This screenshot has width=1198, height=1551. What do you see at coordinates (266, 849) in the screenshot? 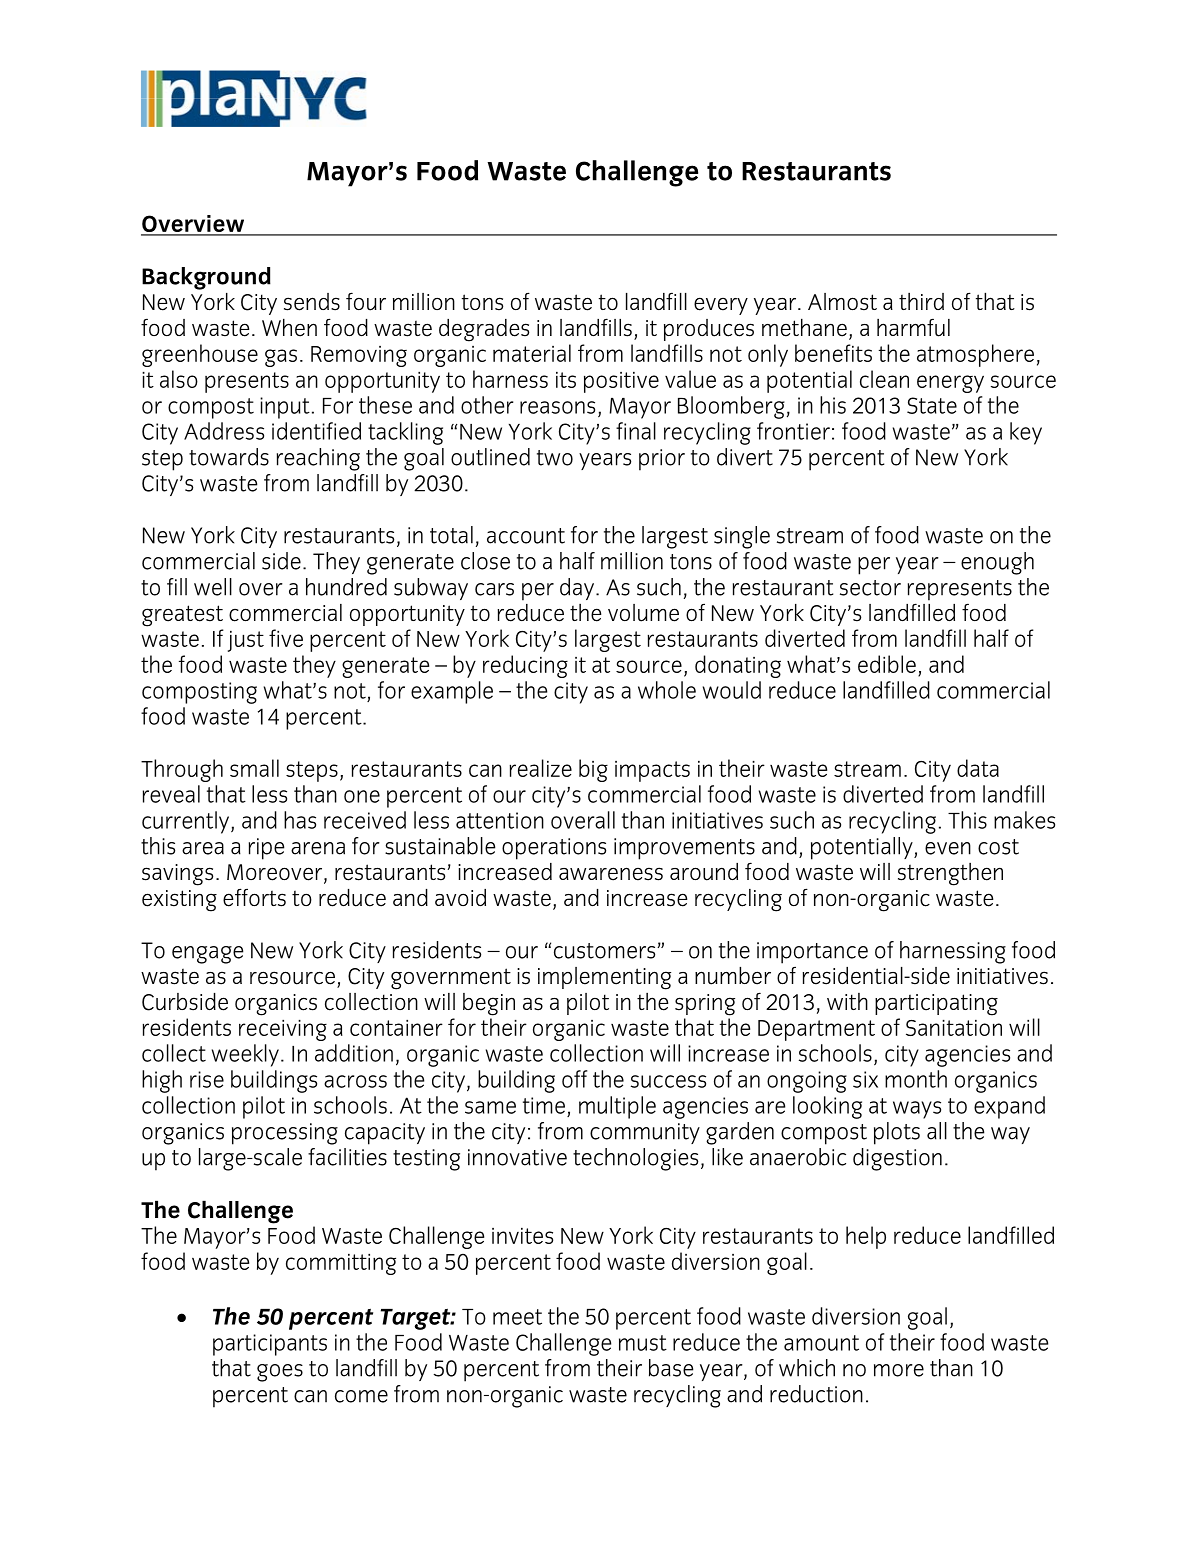
I see `ripe` at bounding box center [266, 849].
